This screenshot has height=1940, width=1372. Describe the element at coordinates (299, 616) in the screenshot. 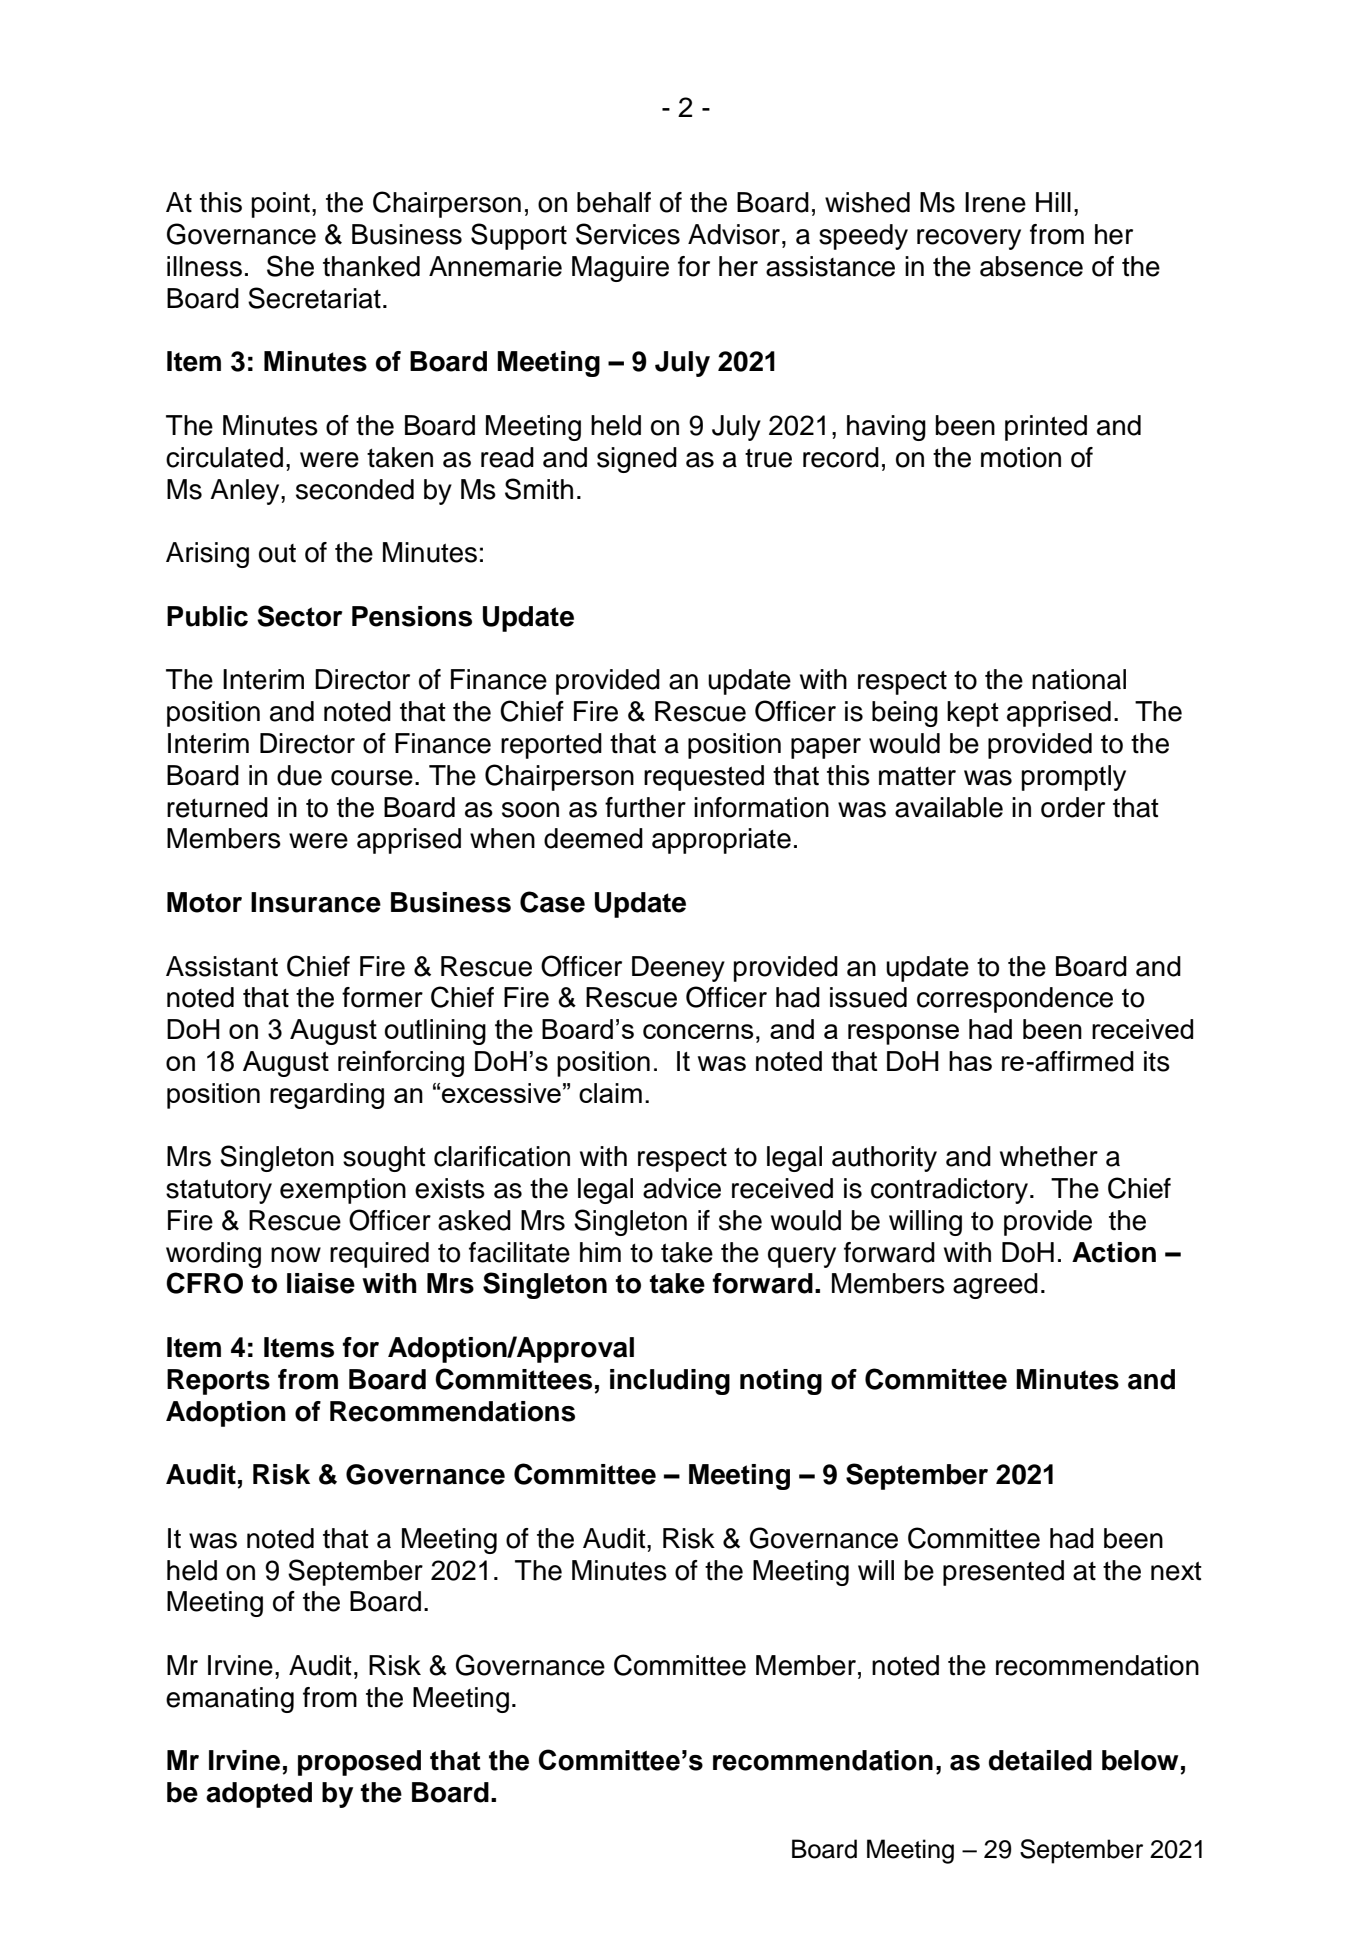

I see `Sector` at that location.
